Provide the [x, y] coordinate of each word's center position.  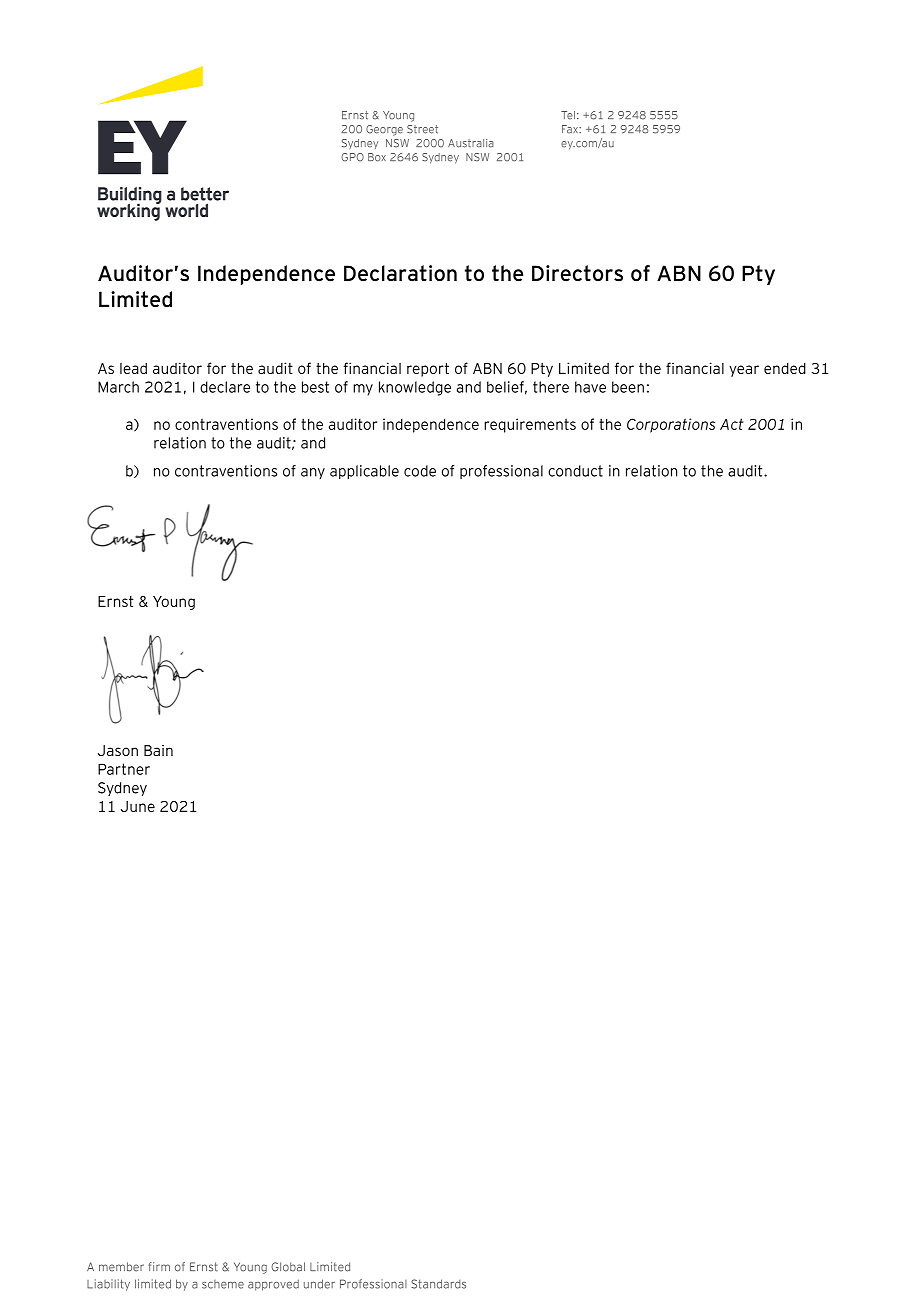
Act [731, 424]
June [138, 806]
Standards [438, 1284]
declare [225, 387]
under [319, 1284]
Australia [471, 143]
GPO [352, 157]
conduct [575, 471]
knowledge [415, 388]
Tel [568, 115]
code [420, 471]
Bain [158, 750]
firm [159, 1266]
